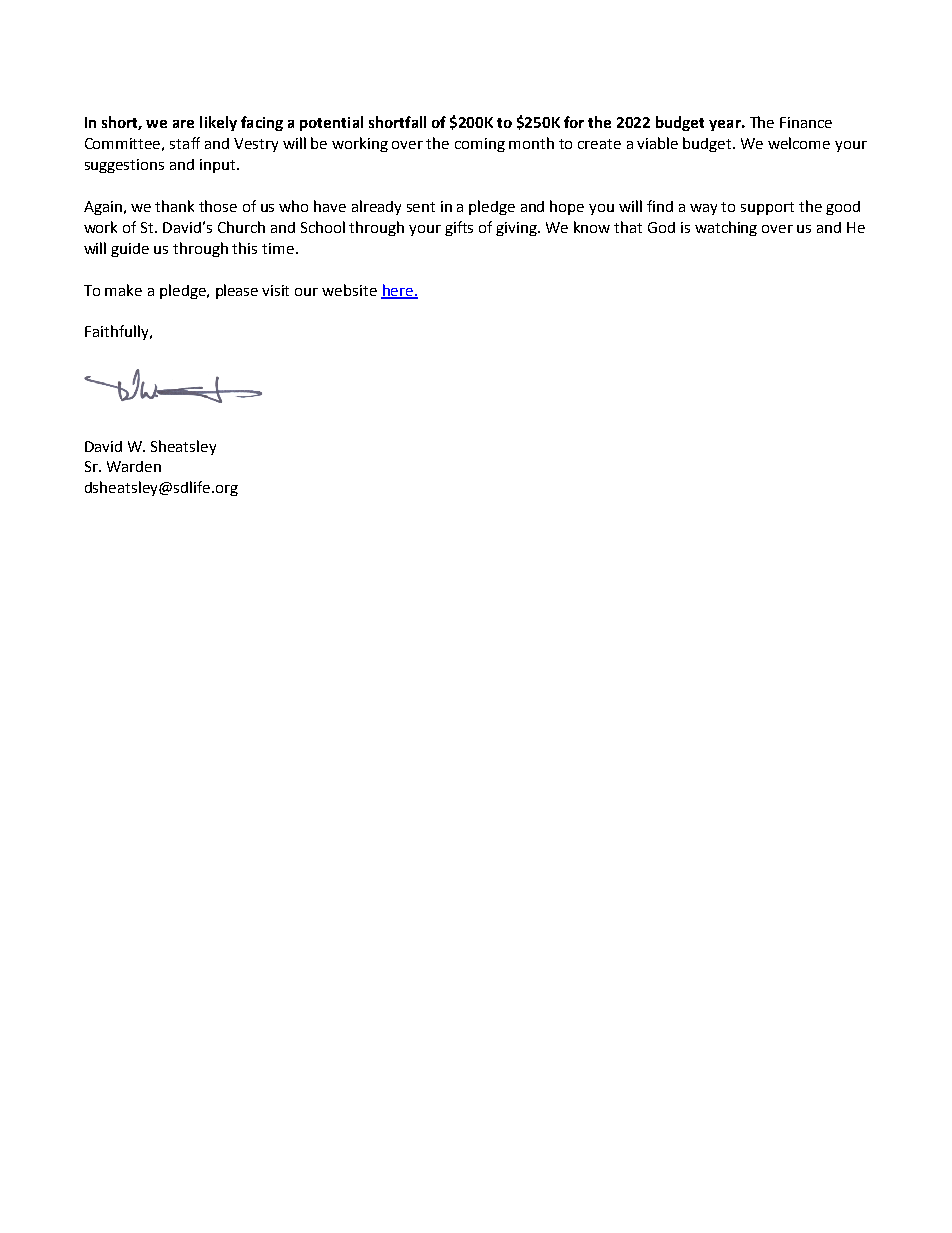 The image size is (952, 1233). I want to click on coming, so click(480, 145).
